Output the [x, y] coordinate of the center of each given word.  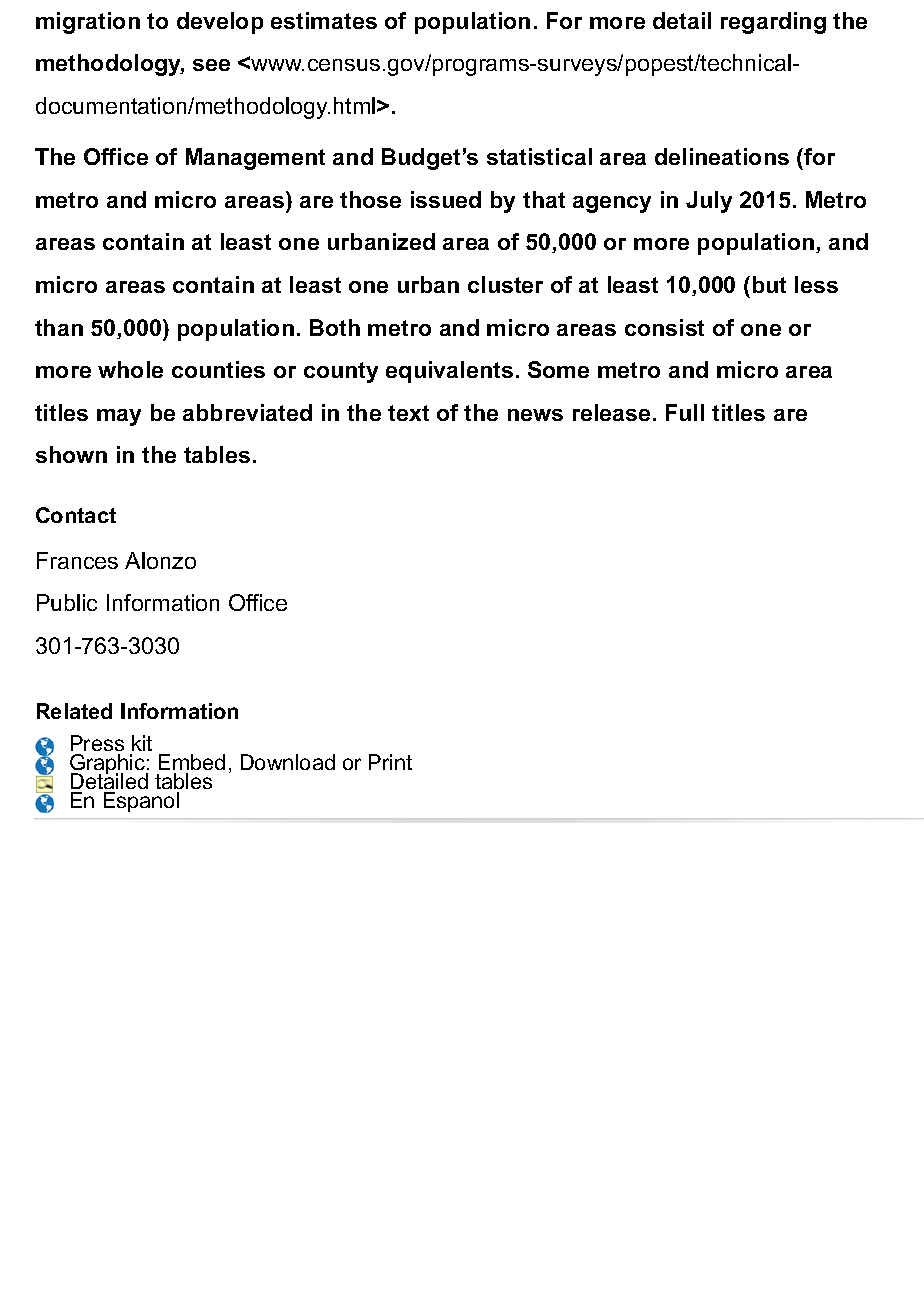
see [211, 65]
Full [685, 412]
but [769, 284]
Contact [76, 515]
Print [390, 762]
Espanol [141, 802]
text [408, 413]
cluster [505, 284]
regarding [773, 23]
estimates [324, 20]
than [59, 327]
